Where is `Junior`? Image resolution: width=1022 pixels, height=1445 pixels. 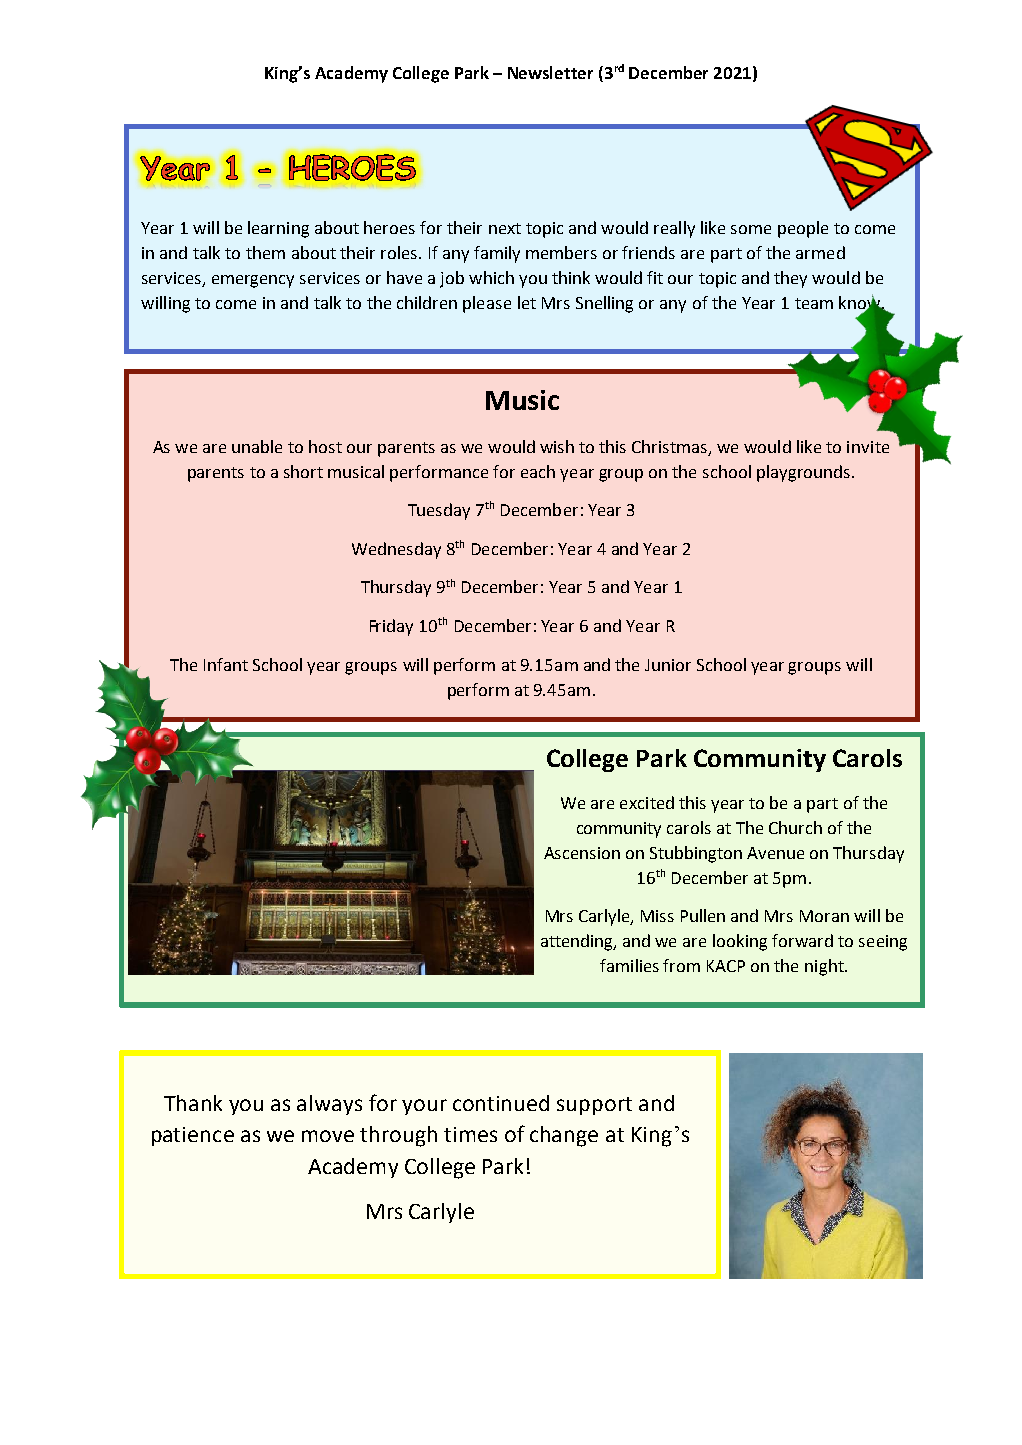
Junior is located at coordinates (668, 665).
